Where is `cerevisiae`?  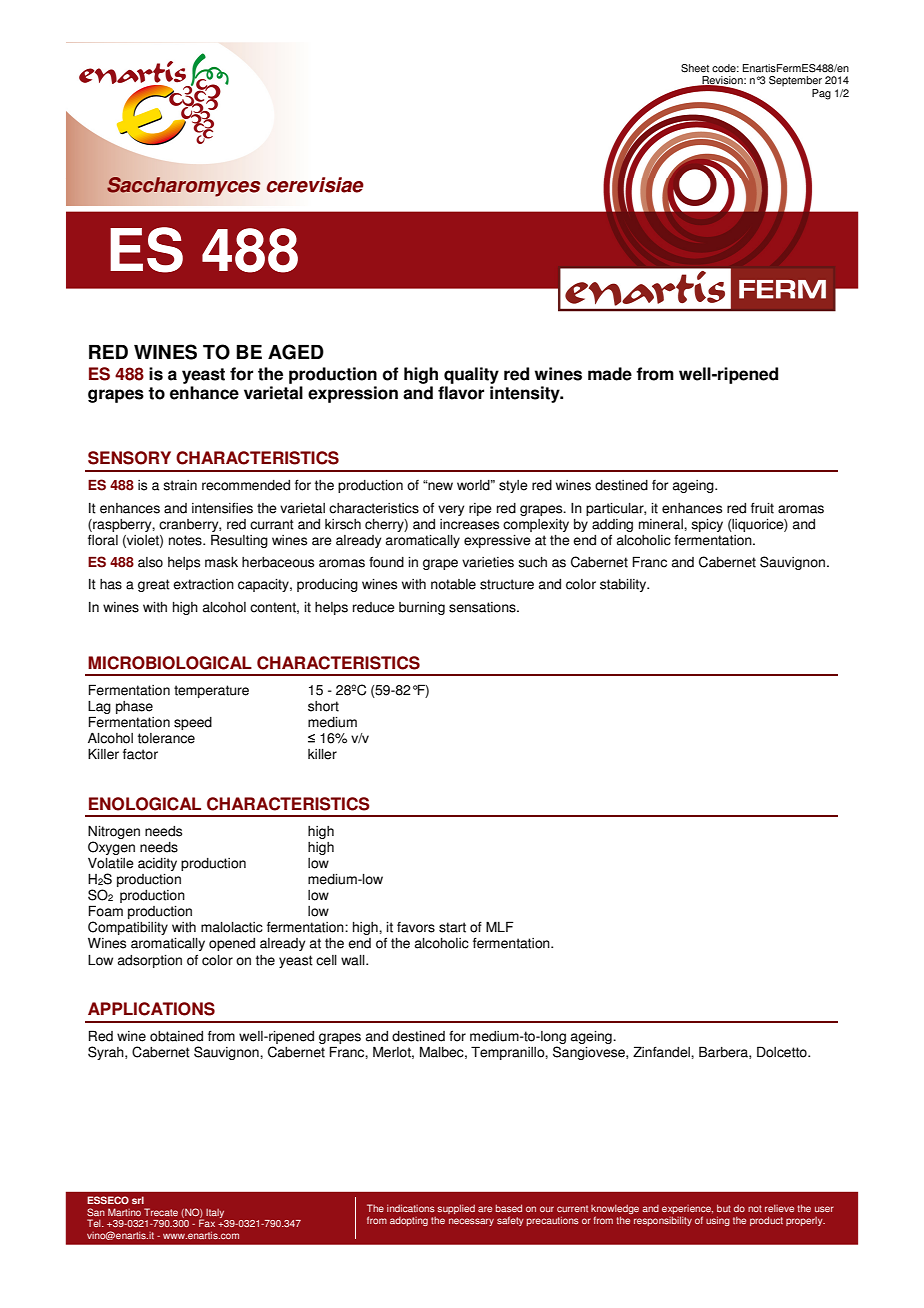
cerevisiae is located at coordinates (315, 185).
